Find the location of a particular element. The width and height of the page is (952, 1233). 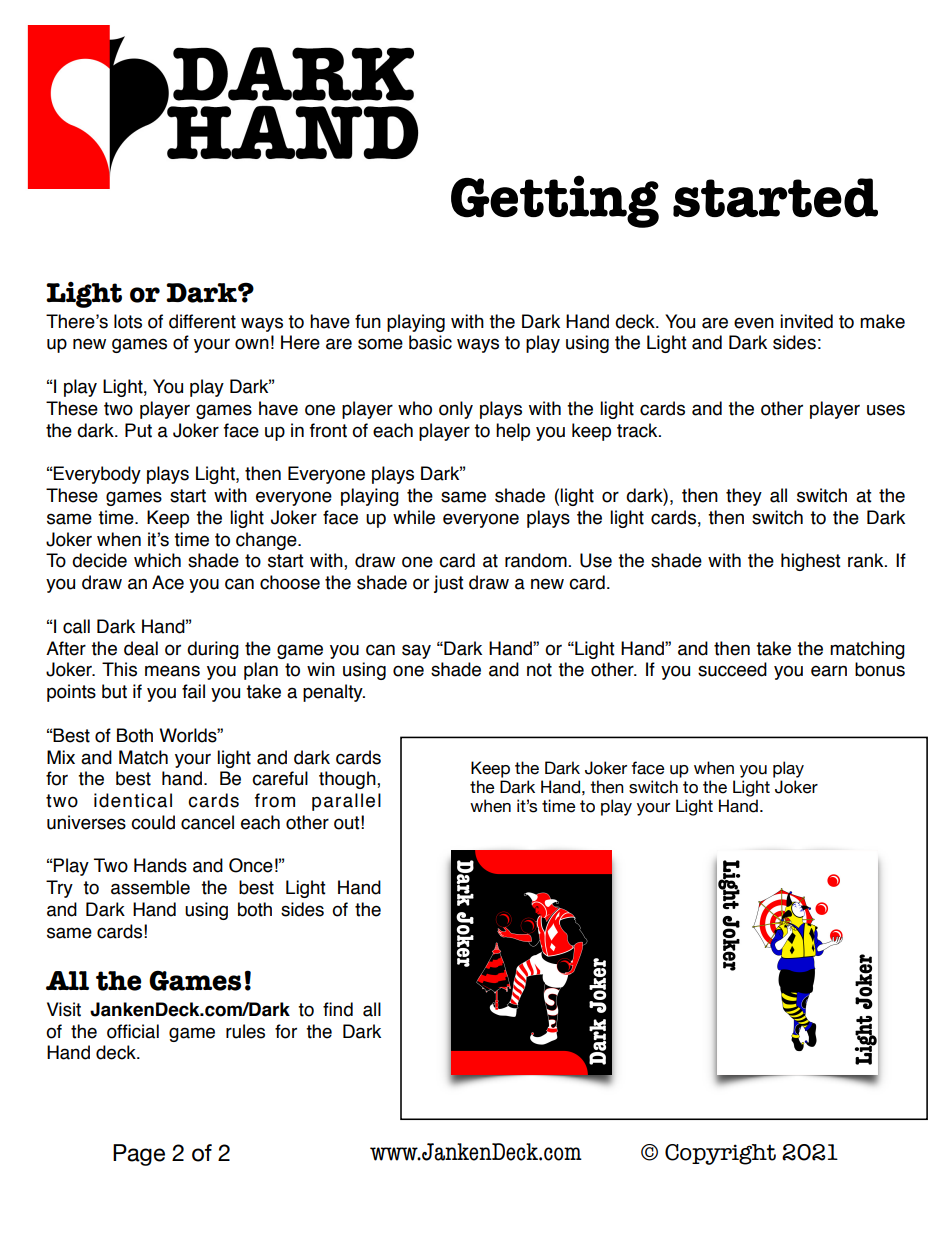

find is located at coordinates (338, 1009).
